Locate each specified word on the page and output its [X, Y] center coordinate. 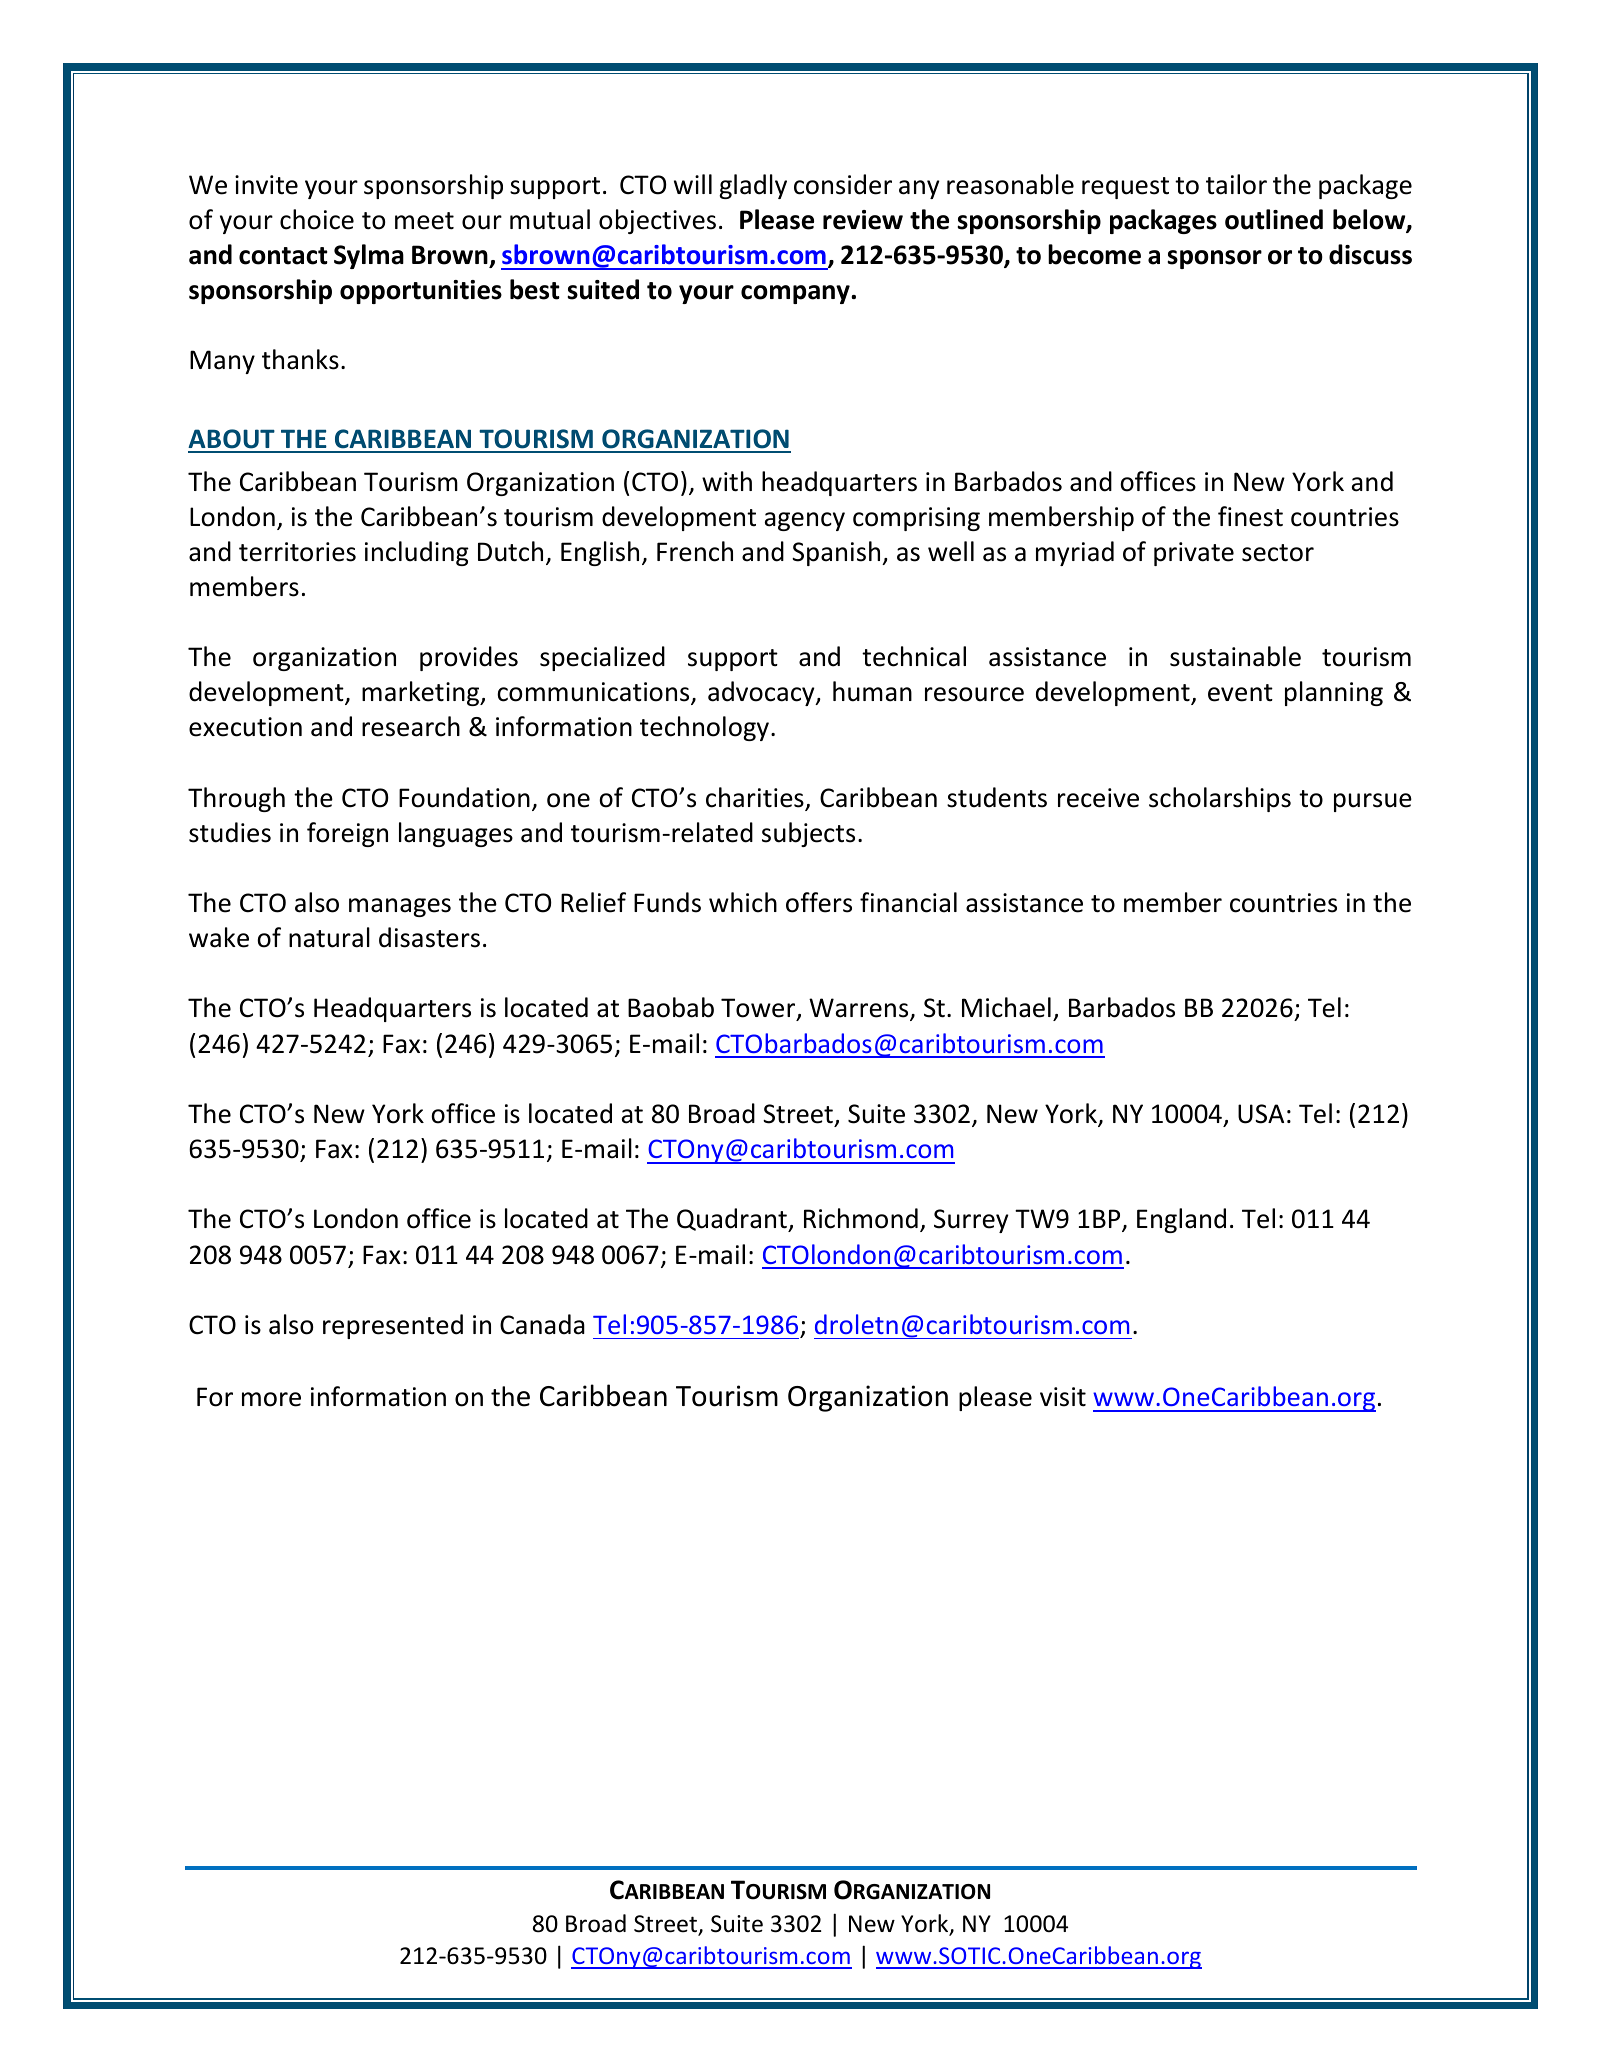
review [863, 220]
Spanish [837, 553]
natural [329, 937]
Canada [542, 1324]
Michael [1006, 1007]
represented [393, 1326]
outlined [1274, 219]
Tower [759, 1009]
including [417, 553]
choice [317, 219]
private [1194, 554]
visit [1063, 1397]
